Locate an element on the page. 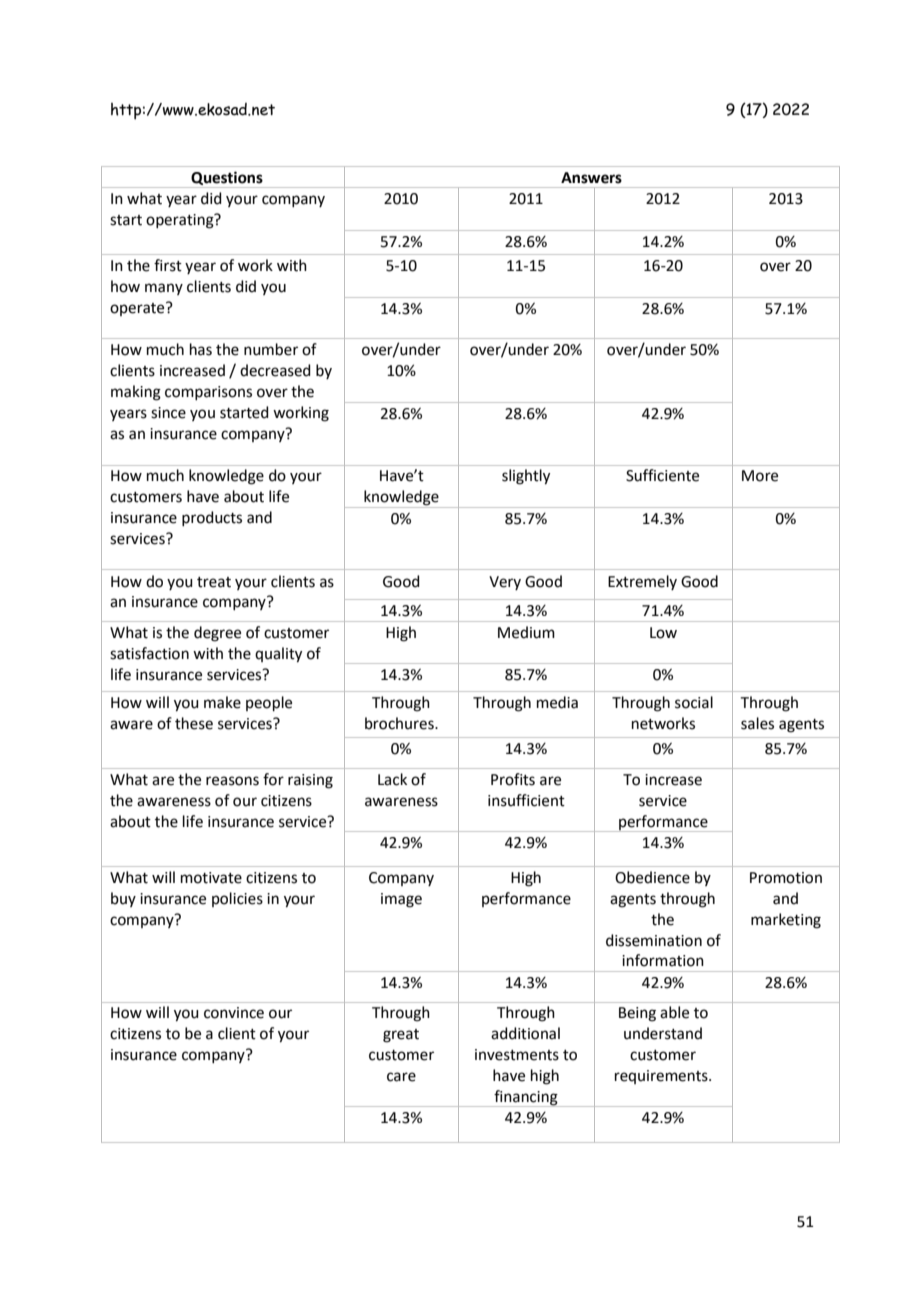 This page has height=1308, width=924. requirements is located at coordinates (662, 1077).
